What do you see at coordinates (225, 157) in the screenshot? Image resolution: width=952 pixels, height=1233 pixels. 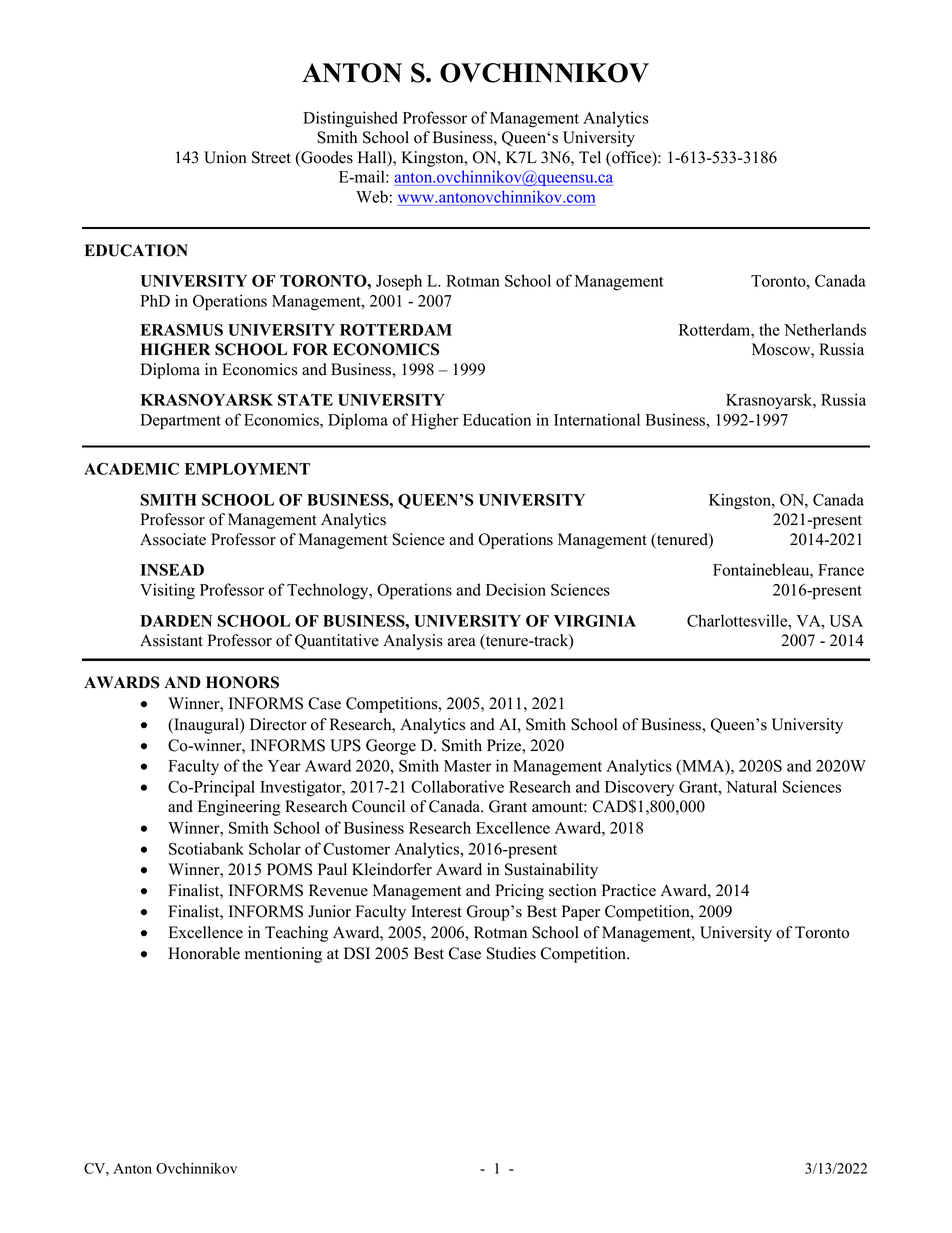 I see `Union` at bounding box center [225, 157].
